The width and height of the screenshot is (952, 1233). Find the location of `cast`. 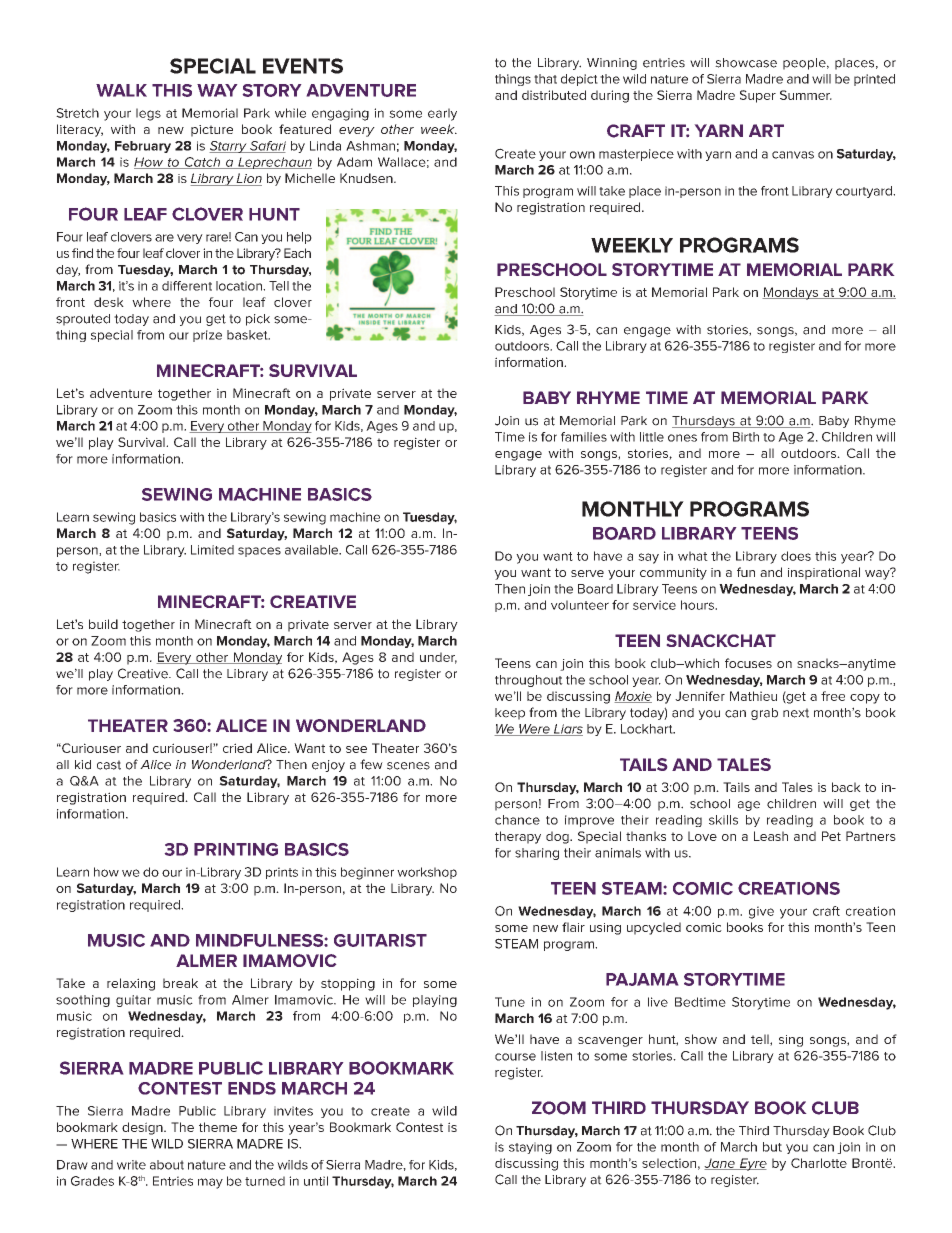

cast is located at coordinates (109, 765).
